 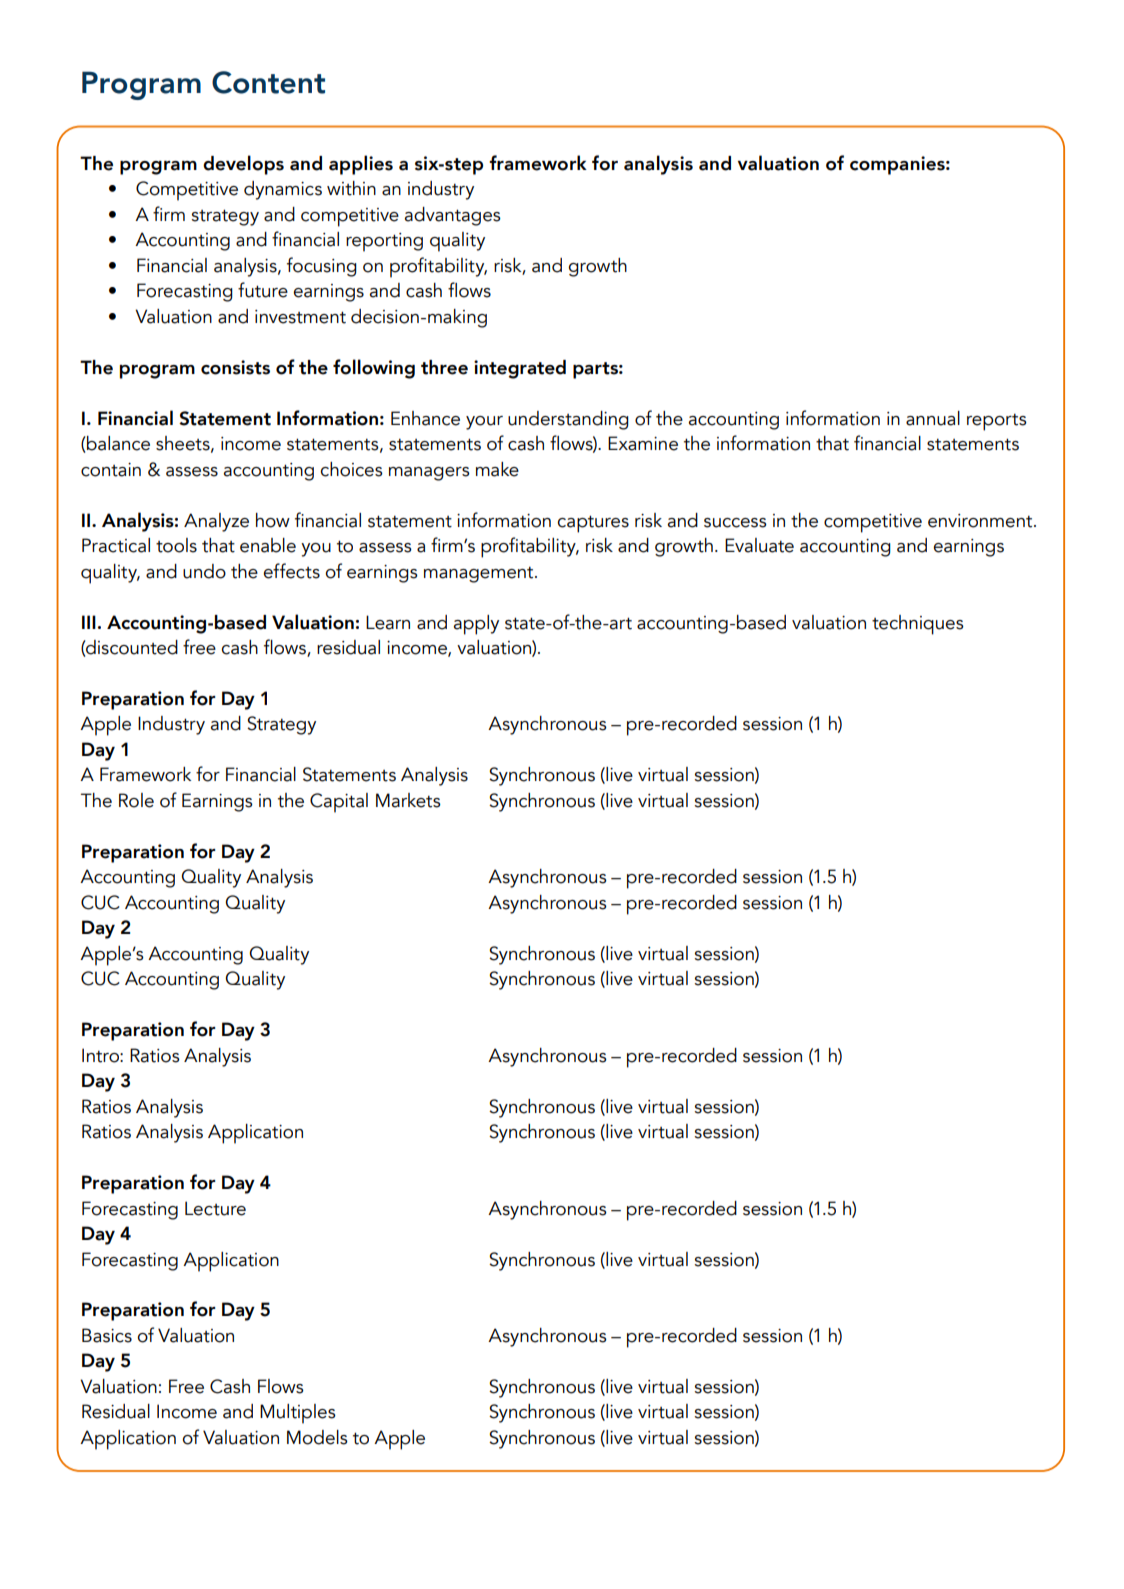 I want to click on captures, so click(x=593, y=524).
